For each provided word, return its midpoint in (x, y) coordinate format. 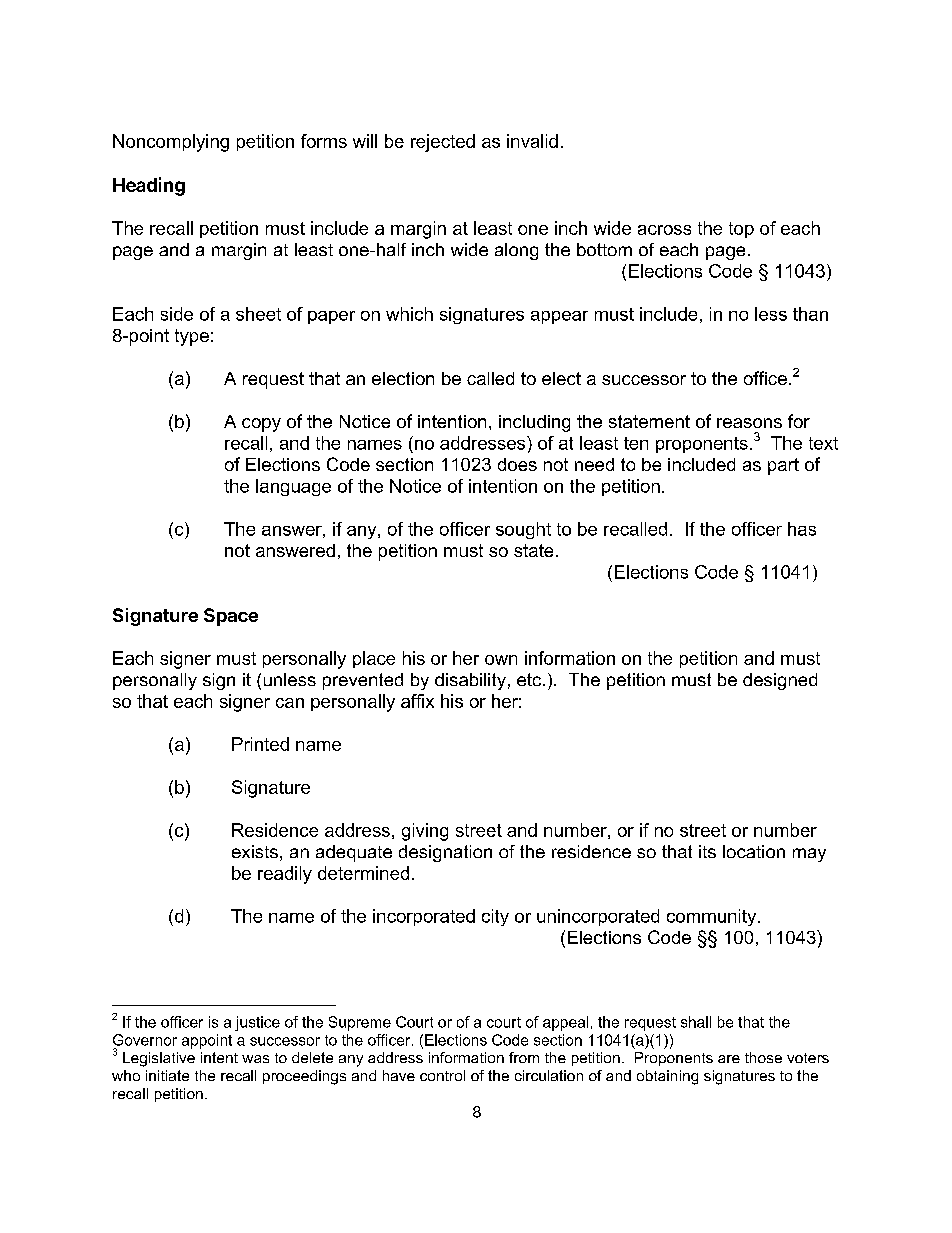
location (754, 851)
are (729, 1059)
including (534, 423)
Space (231, 617)
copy (261, 425)
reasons (749, 423)
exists (255, 851)
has (802, 529)
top (741, 230)
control (442, 1075)
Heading (149, 186)
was (255, 1059)
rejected (443, 143)
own (501, 660)
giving (425, 832)
